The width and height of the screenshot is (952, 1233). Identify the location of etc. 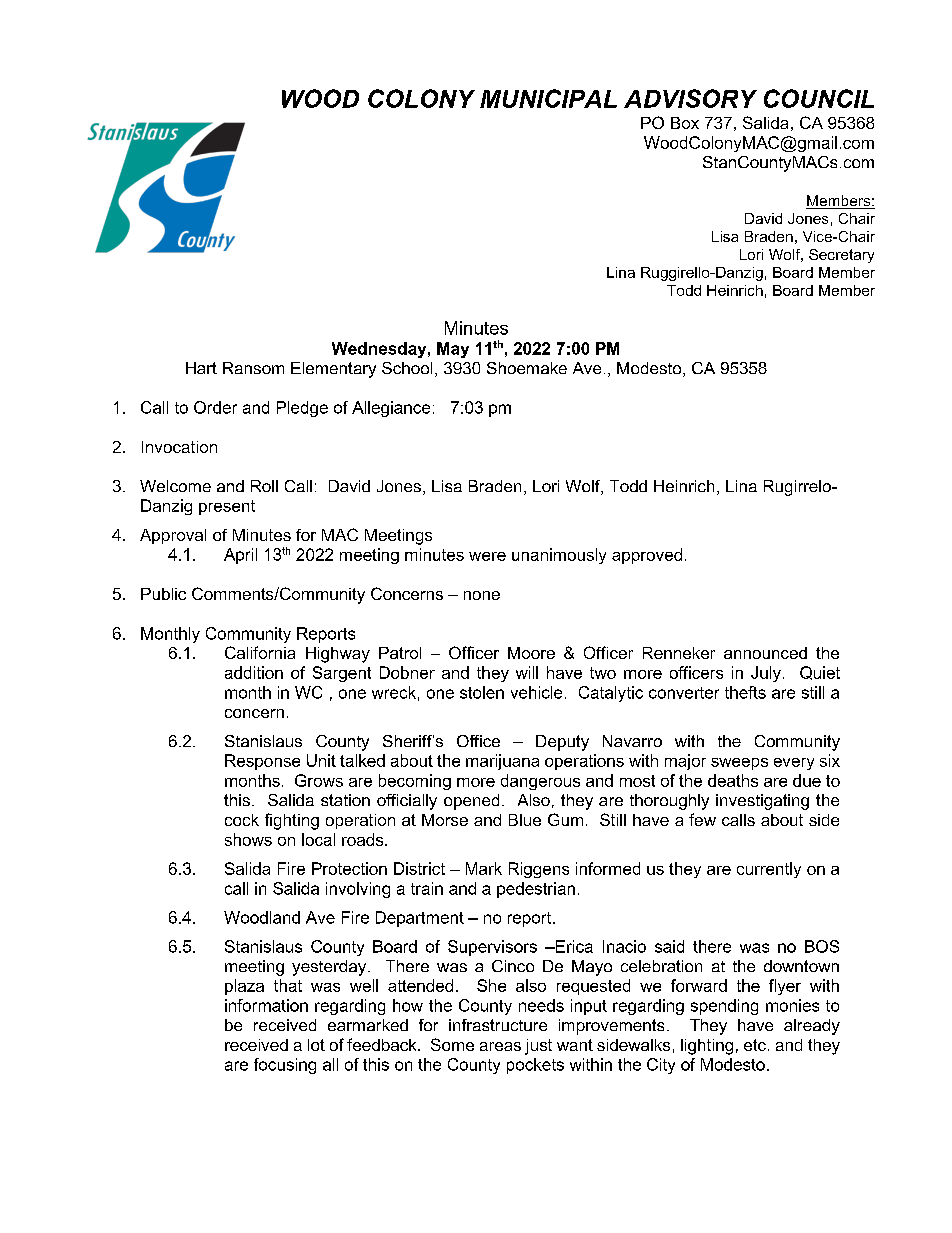
(755, 1045).
